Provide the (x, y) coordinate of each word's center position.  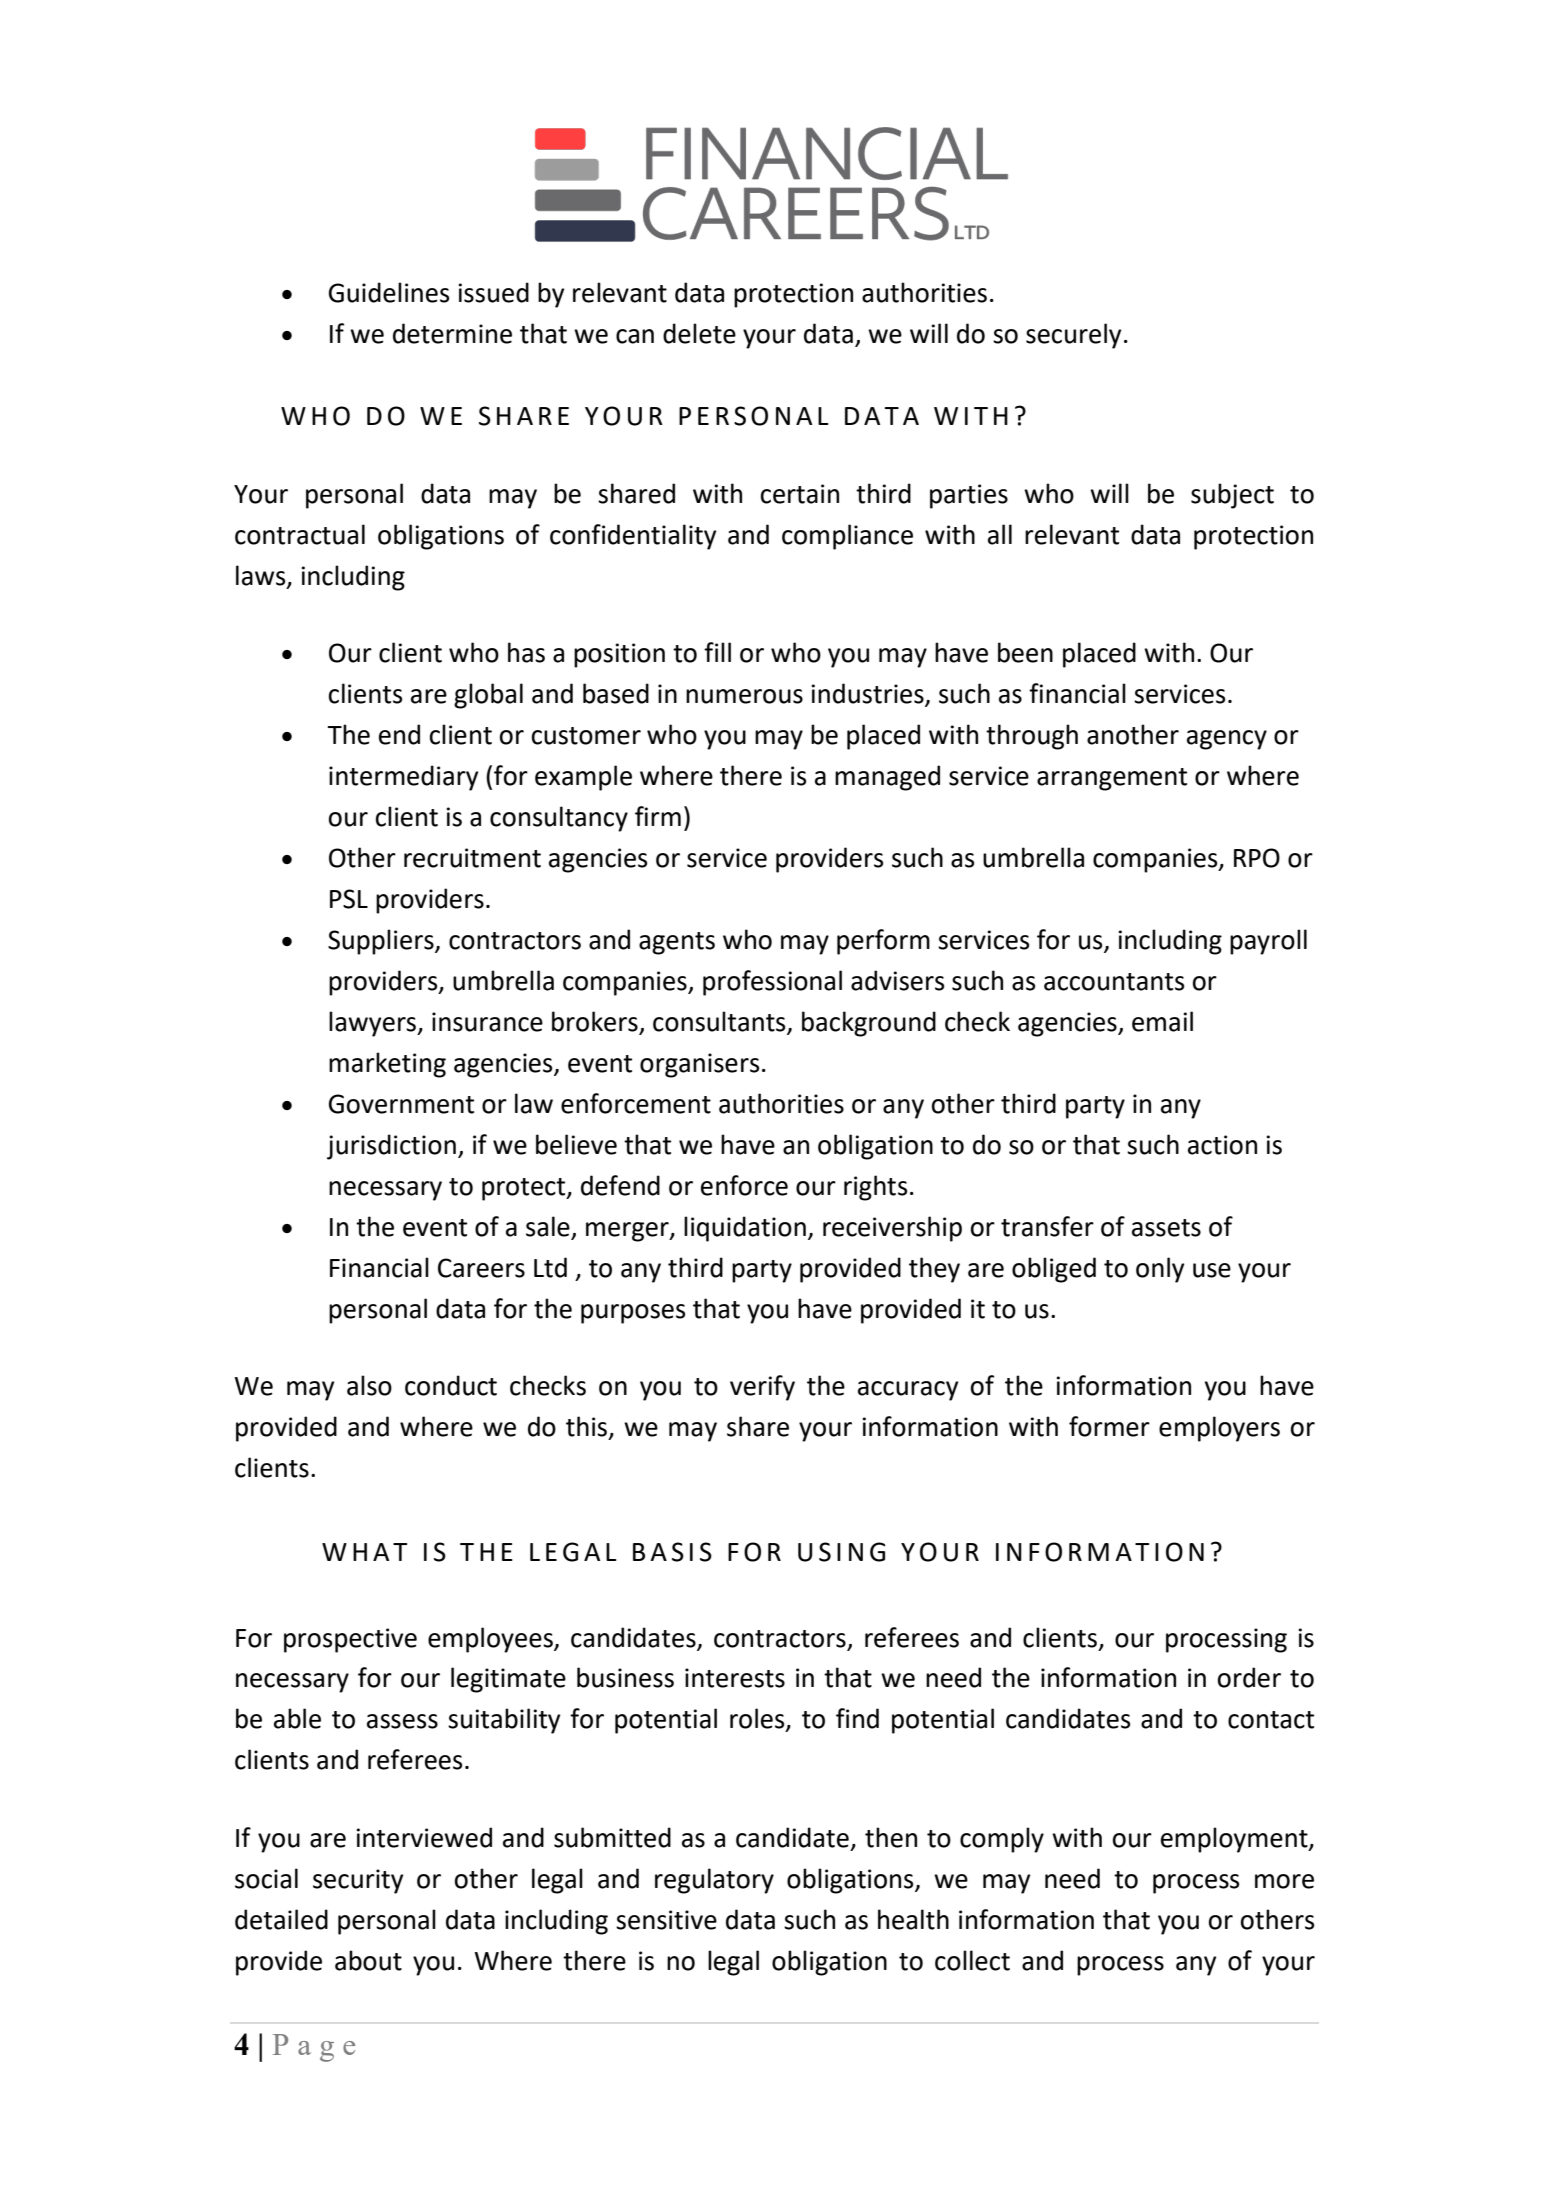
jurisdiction (391, 1147)
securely (1073, 336)
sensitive (666, 1920)
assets (1166, 1228)
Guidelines (389, 292)
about (368, 1960)
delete (699, 333)
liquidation (745, 1229)
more (1284, 1881)
